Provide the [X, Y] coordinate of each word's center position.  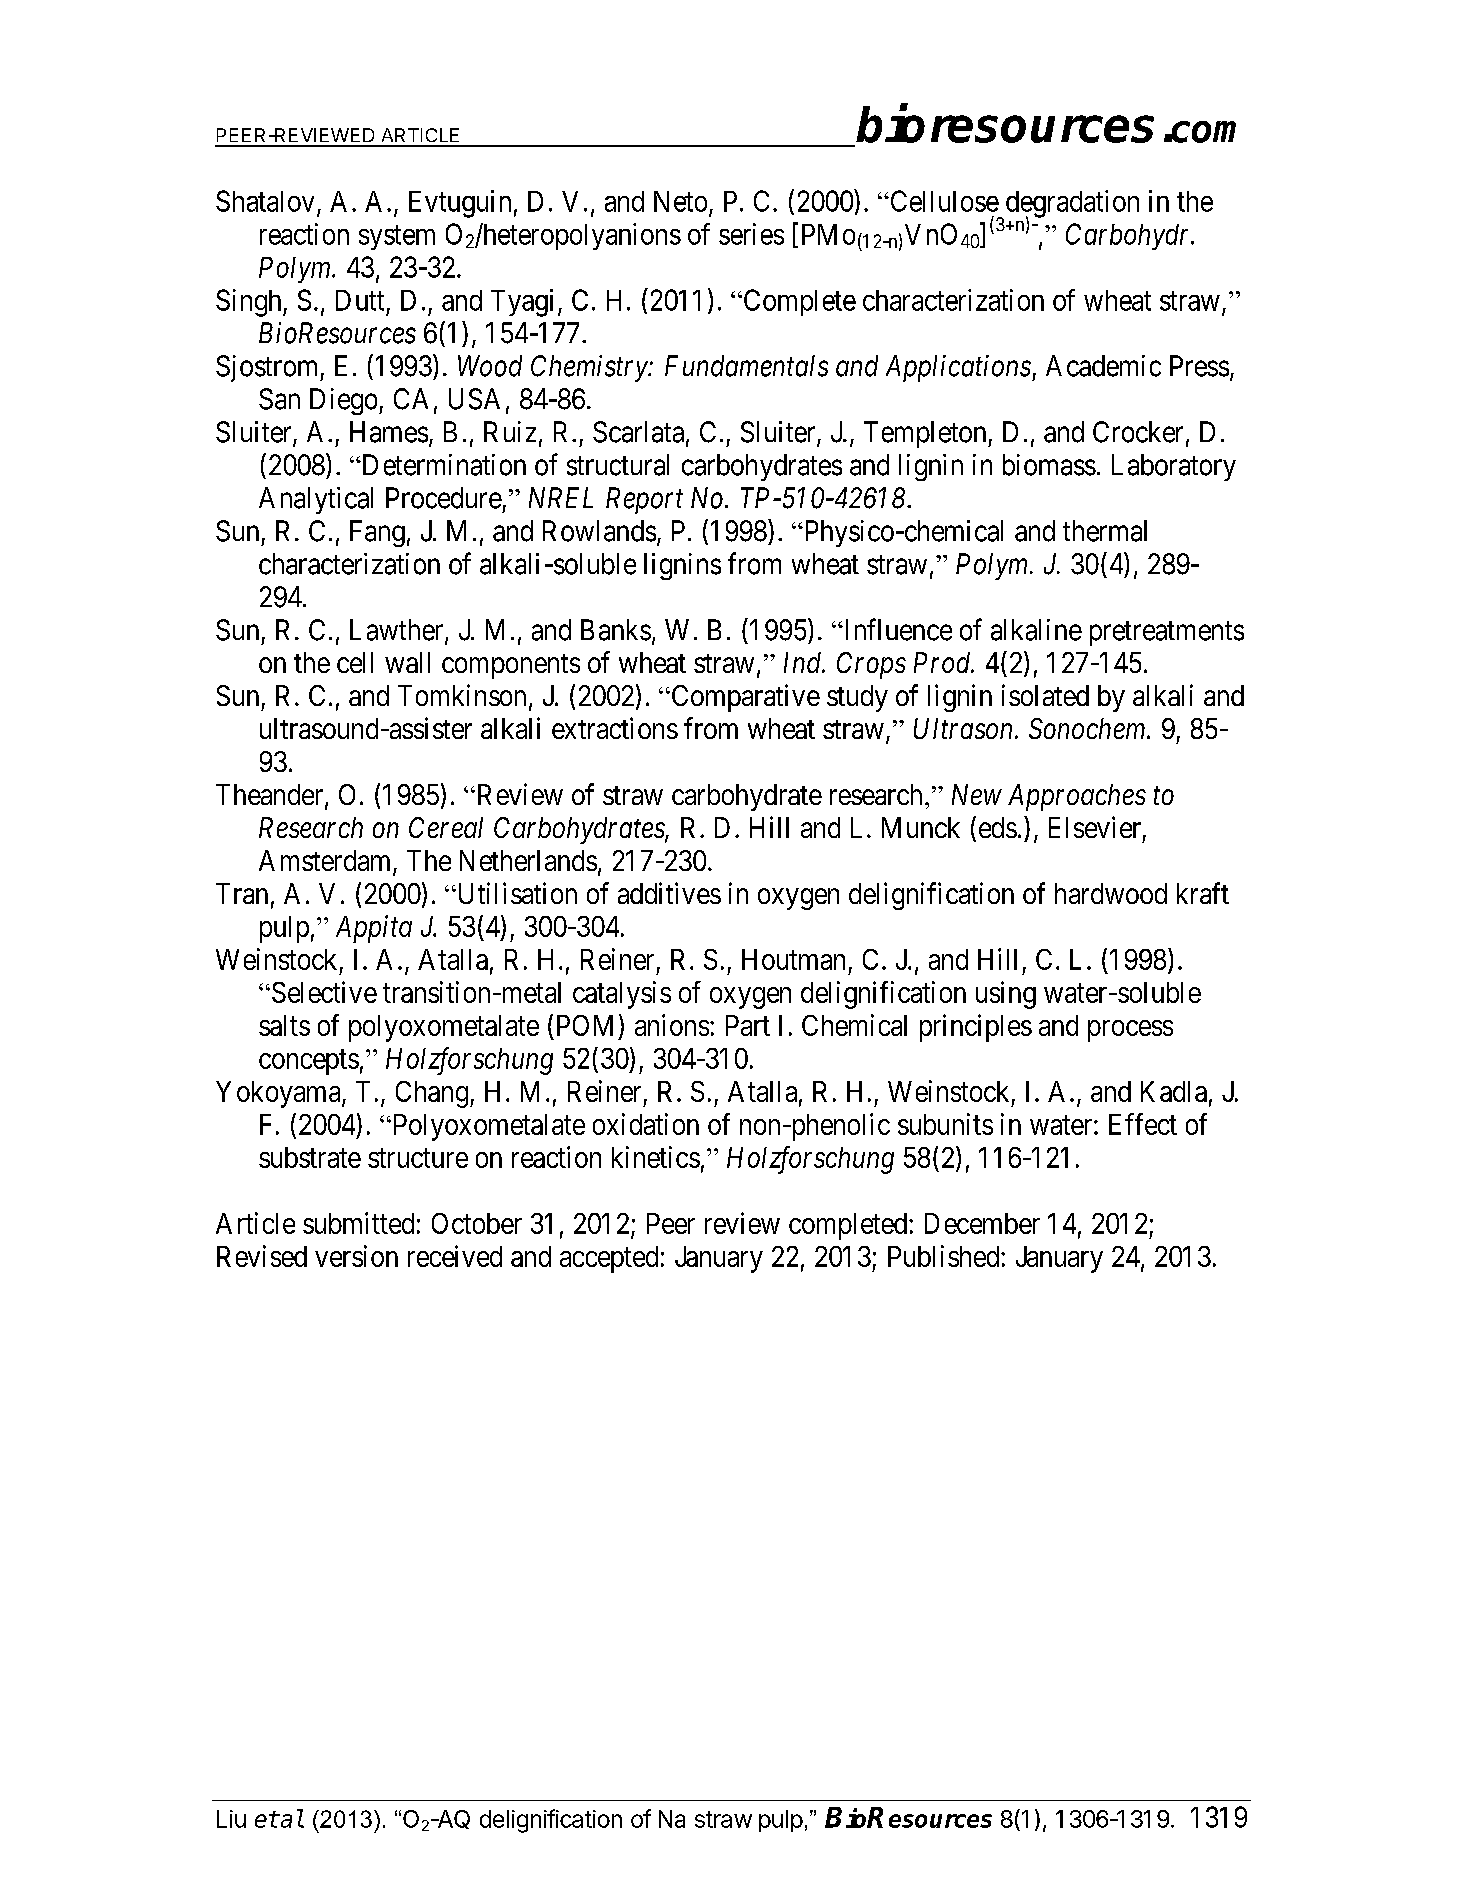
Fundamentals [746, 366]
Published [945, 1256]
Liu [231, 1819]
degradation [1071, 205]
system [397, 237]
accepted [609, 1259]
